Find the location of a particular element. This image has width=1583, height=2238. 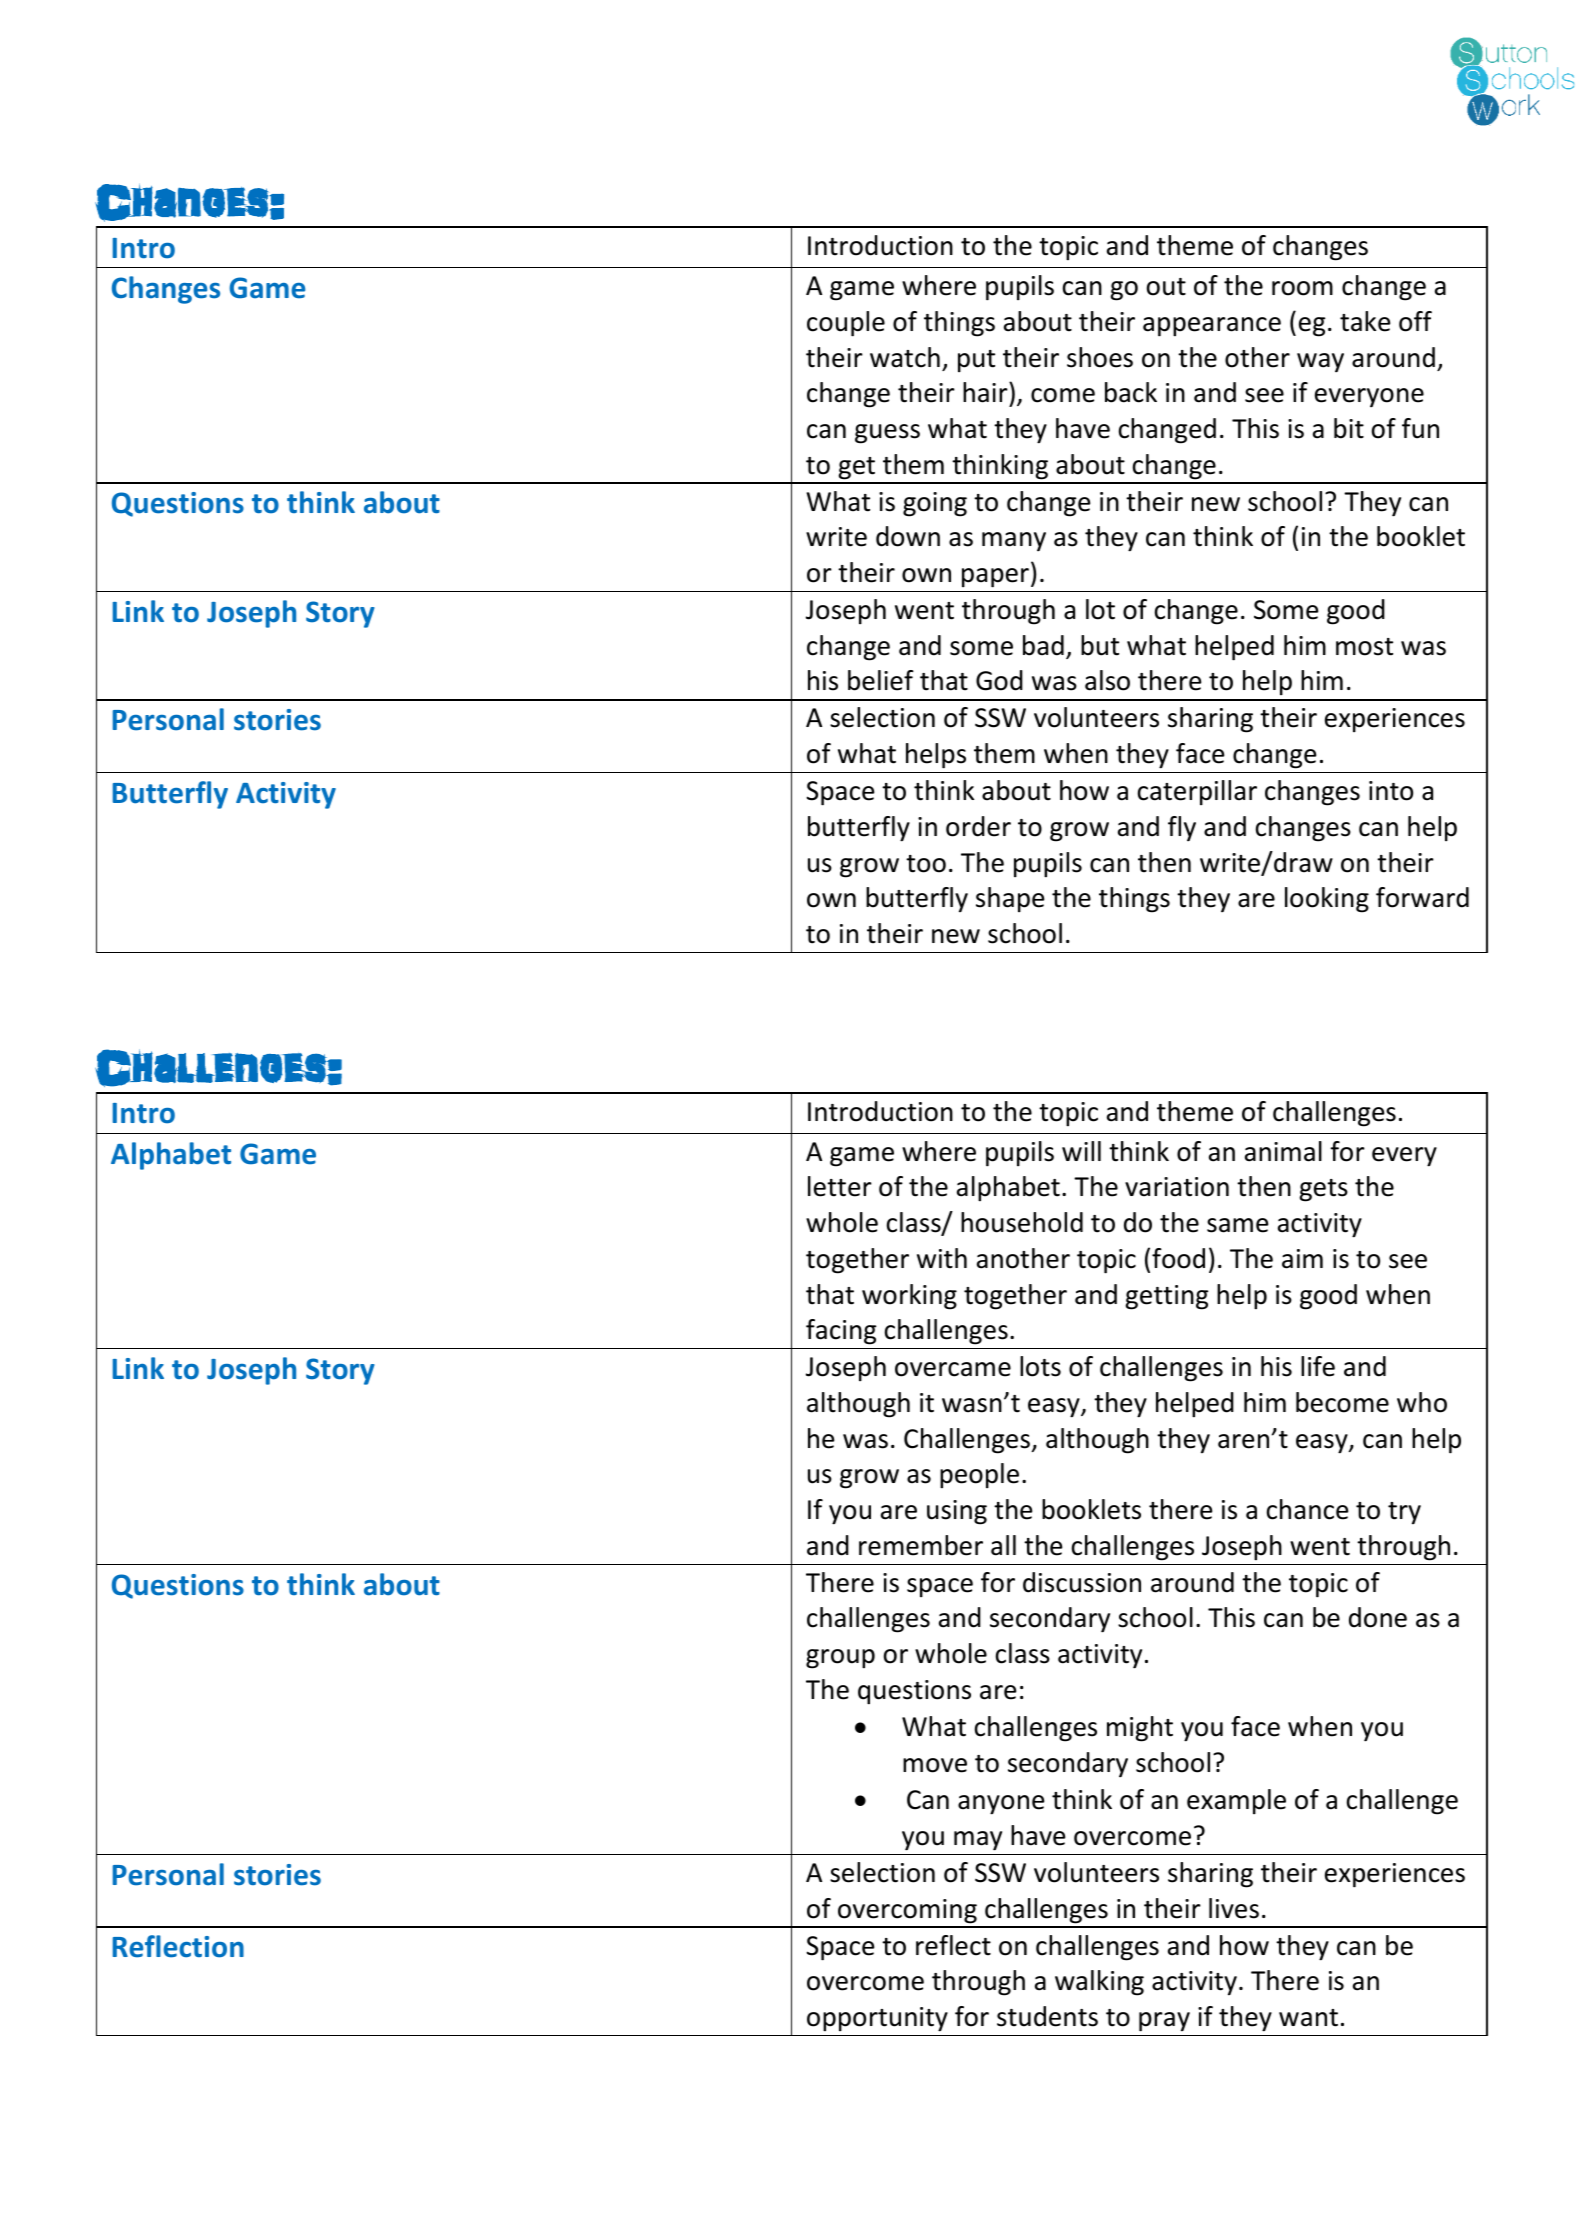

watch is located at coordinates (905, 357).
